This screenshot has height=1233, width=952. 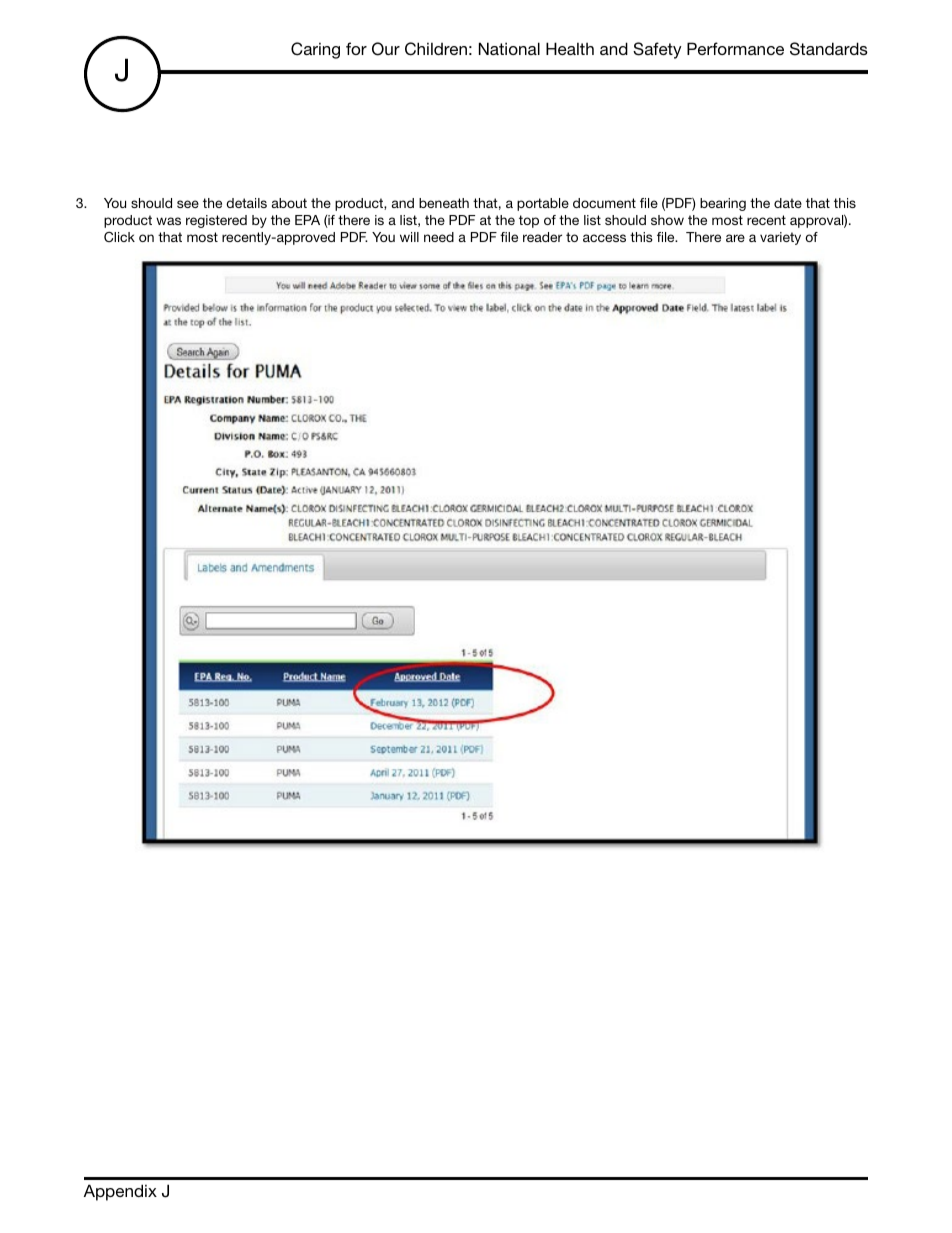 What do you see at coordinates (439, 237) in the screenshot?
I see `need` at bounding box center [439, 237].
